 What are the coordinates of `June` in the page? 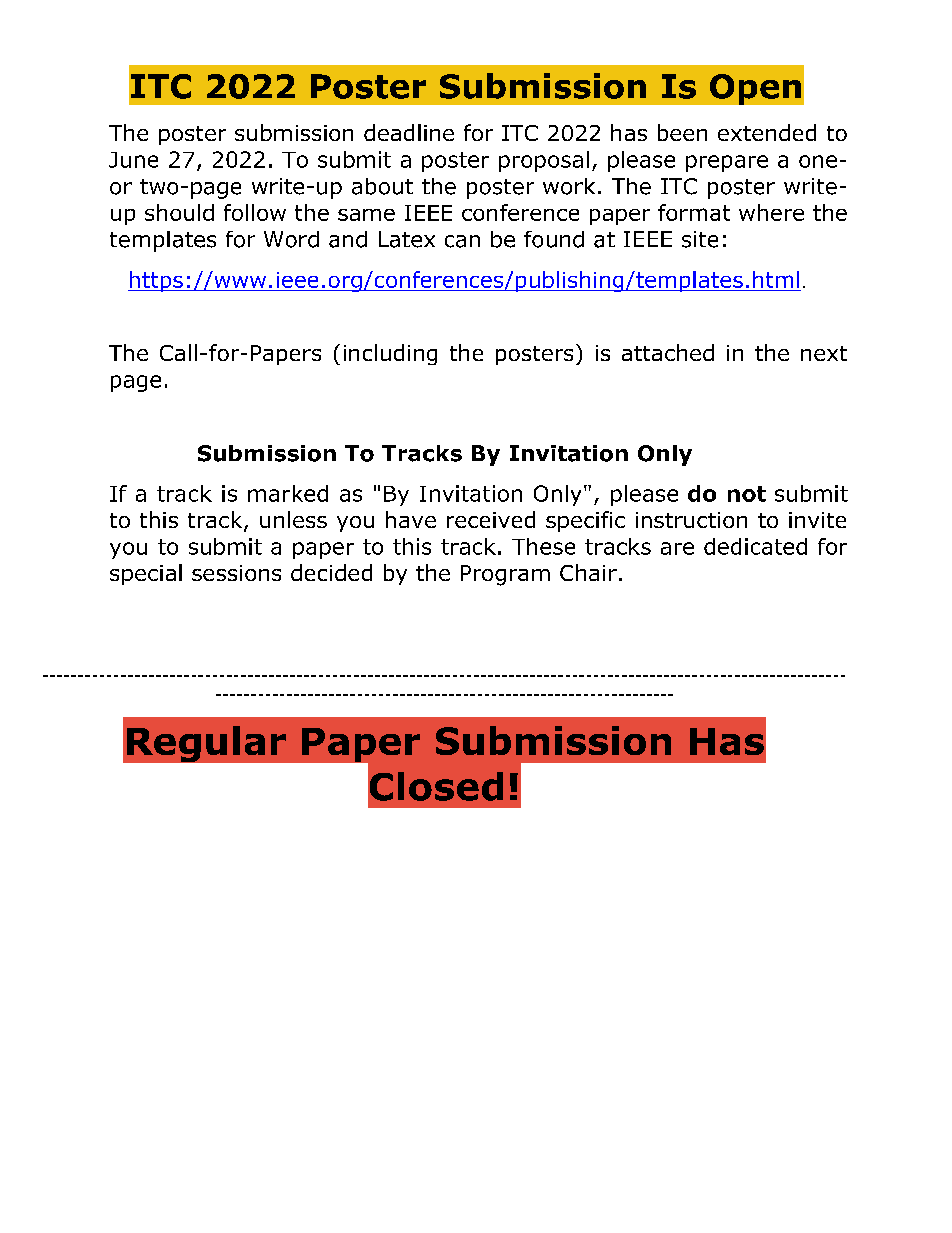 It's located at (133, 160).
